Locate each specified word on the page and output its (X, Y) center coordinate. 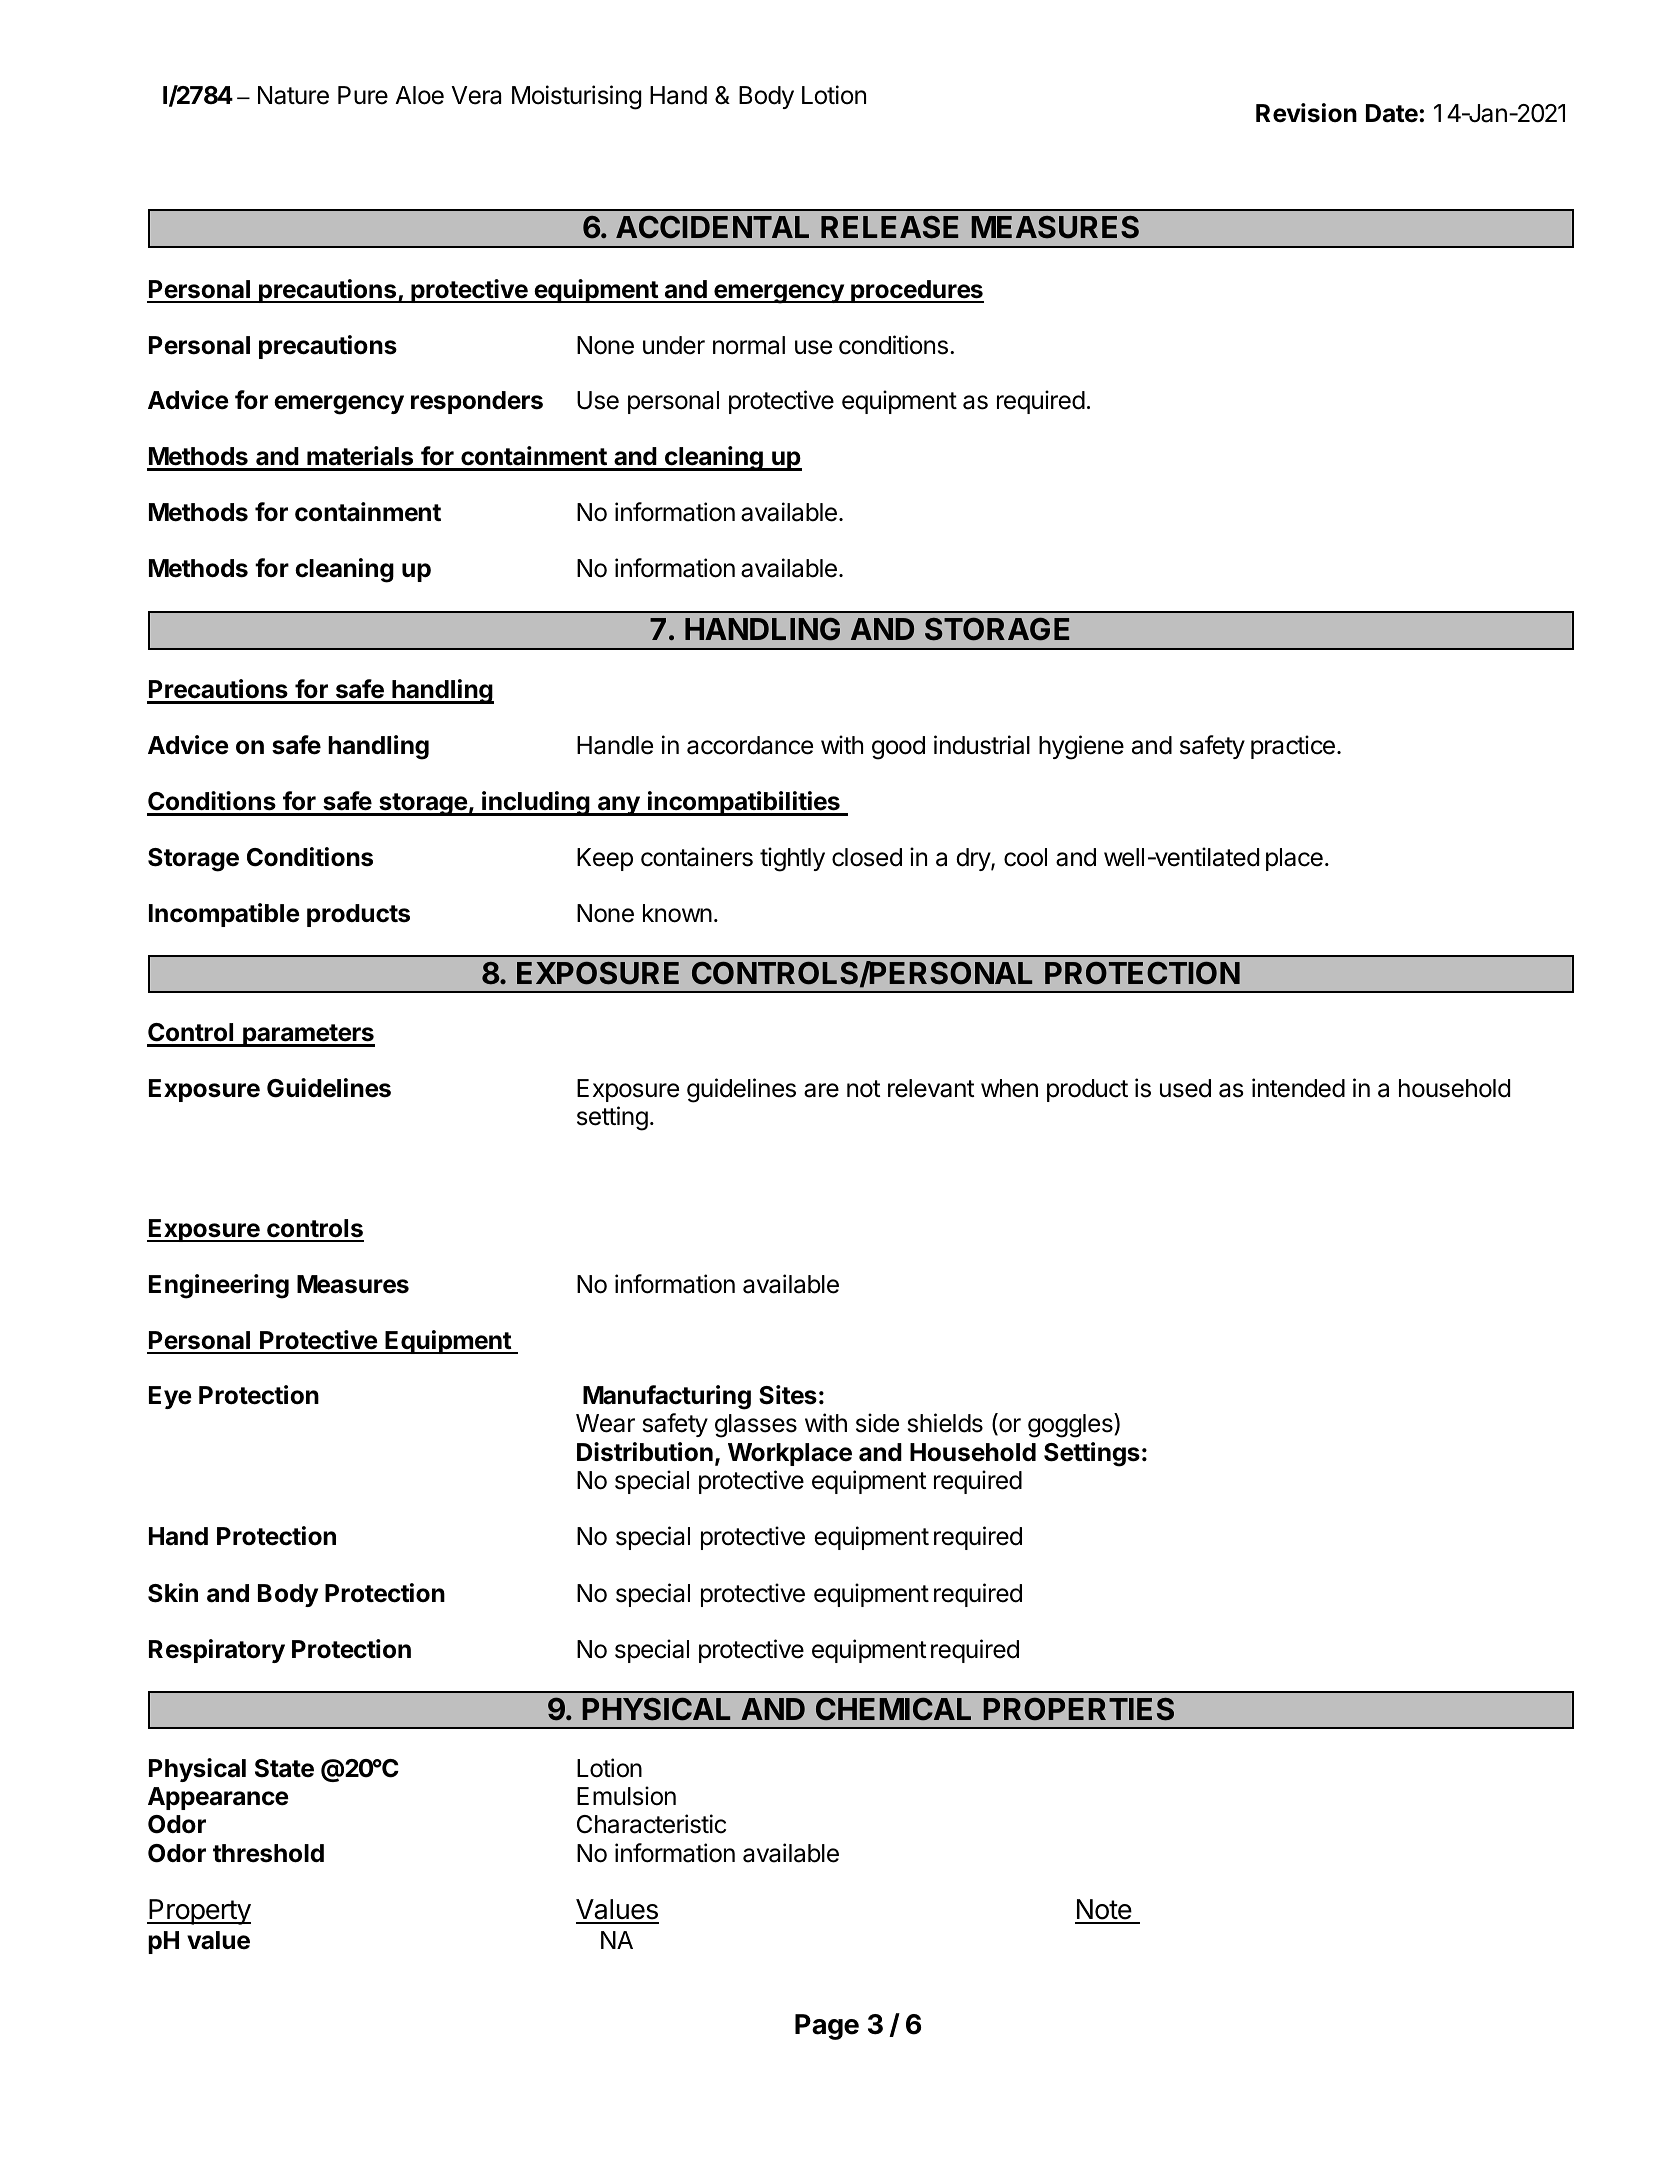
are (821, 1090)
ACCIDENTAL (712, 227)
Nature (293, 95)
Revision (1306, 113)
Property (199, 1912)
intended (1298, 1088)
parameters (308, 1035)
